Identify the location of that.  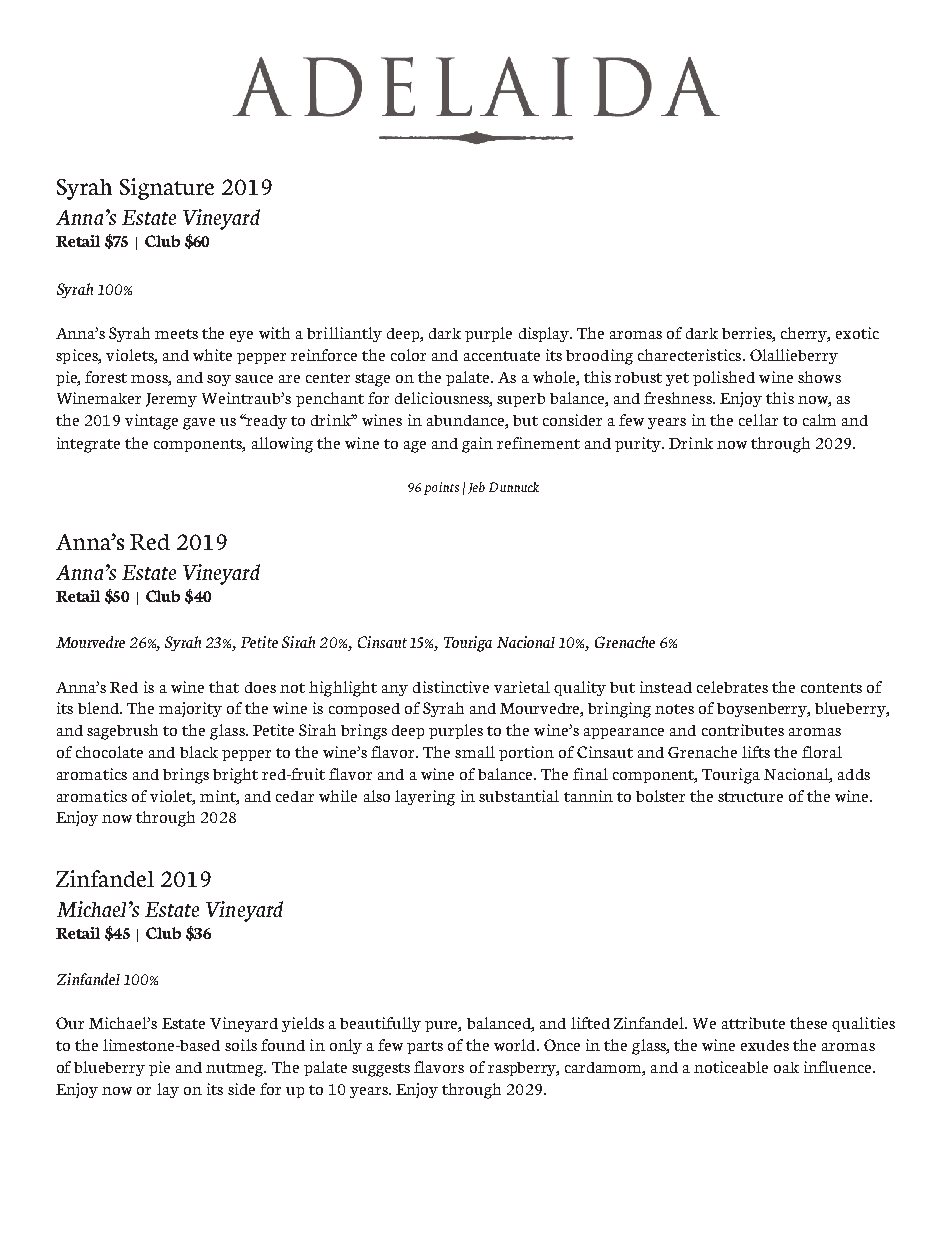
(224, 687).
